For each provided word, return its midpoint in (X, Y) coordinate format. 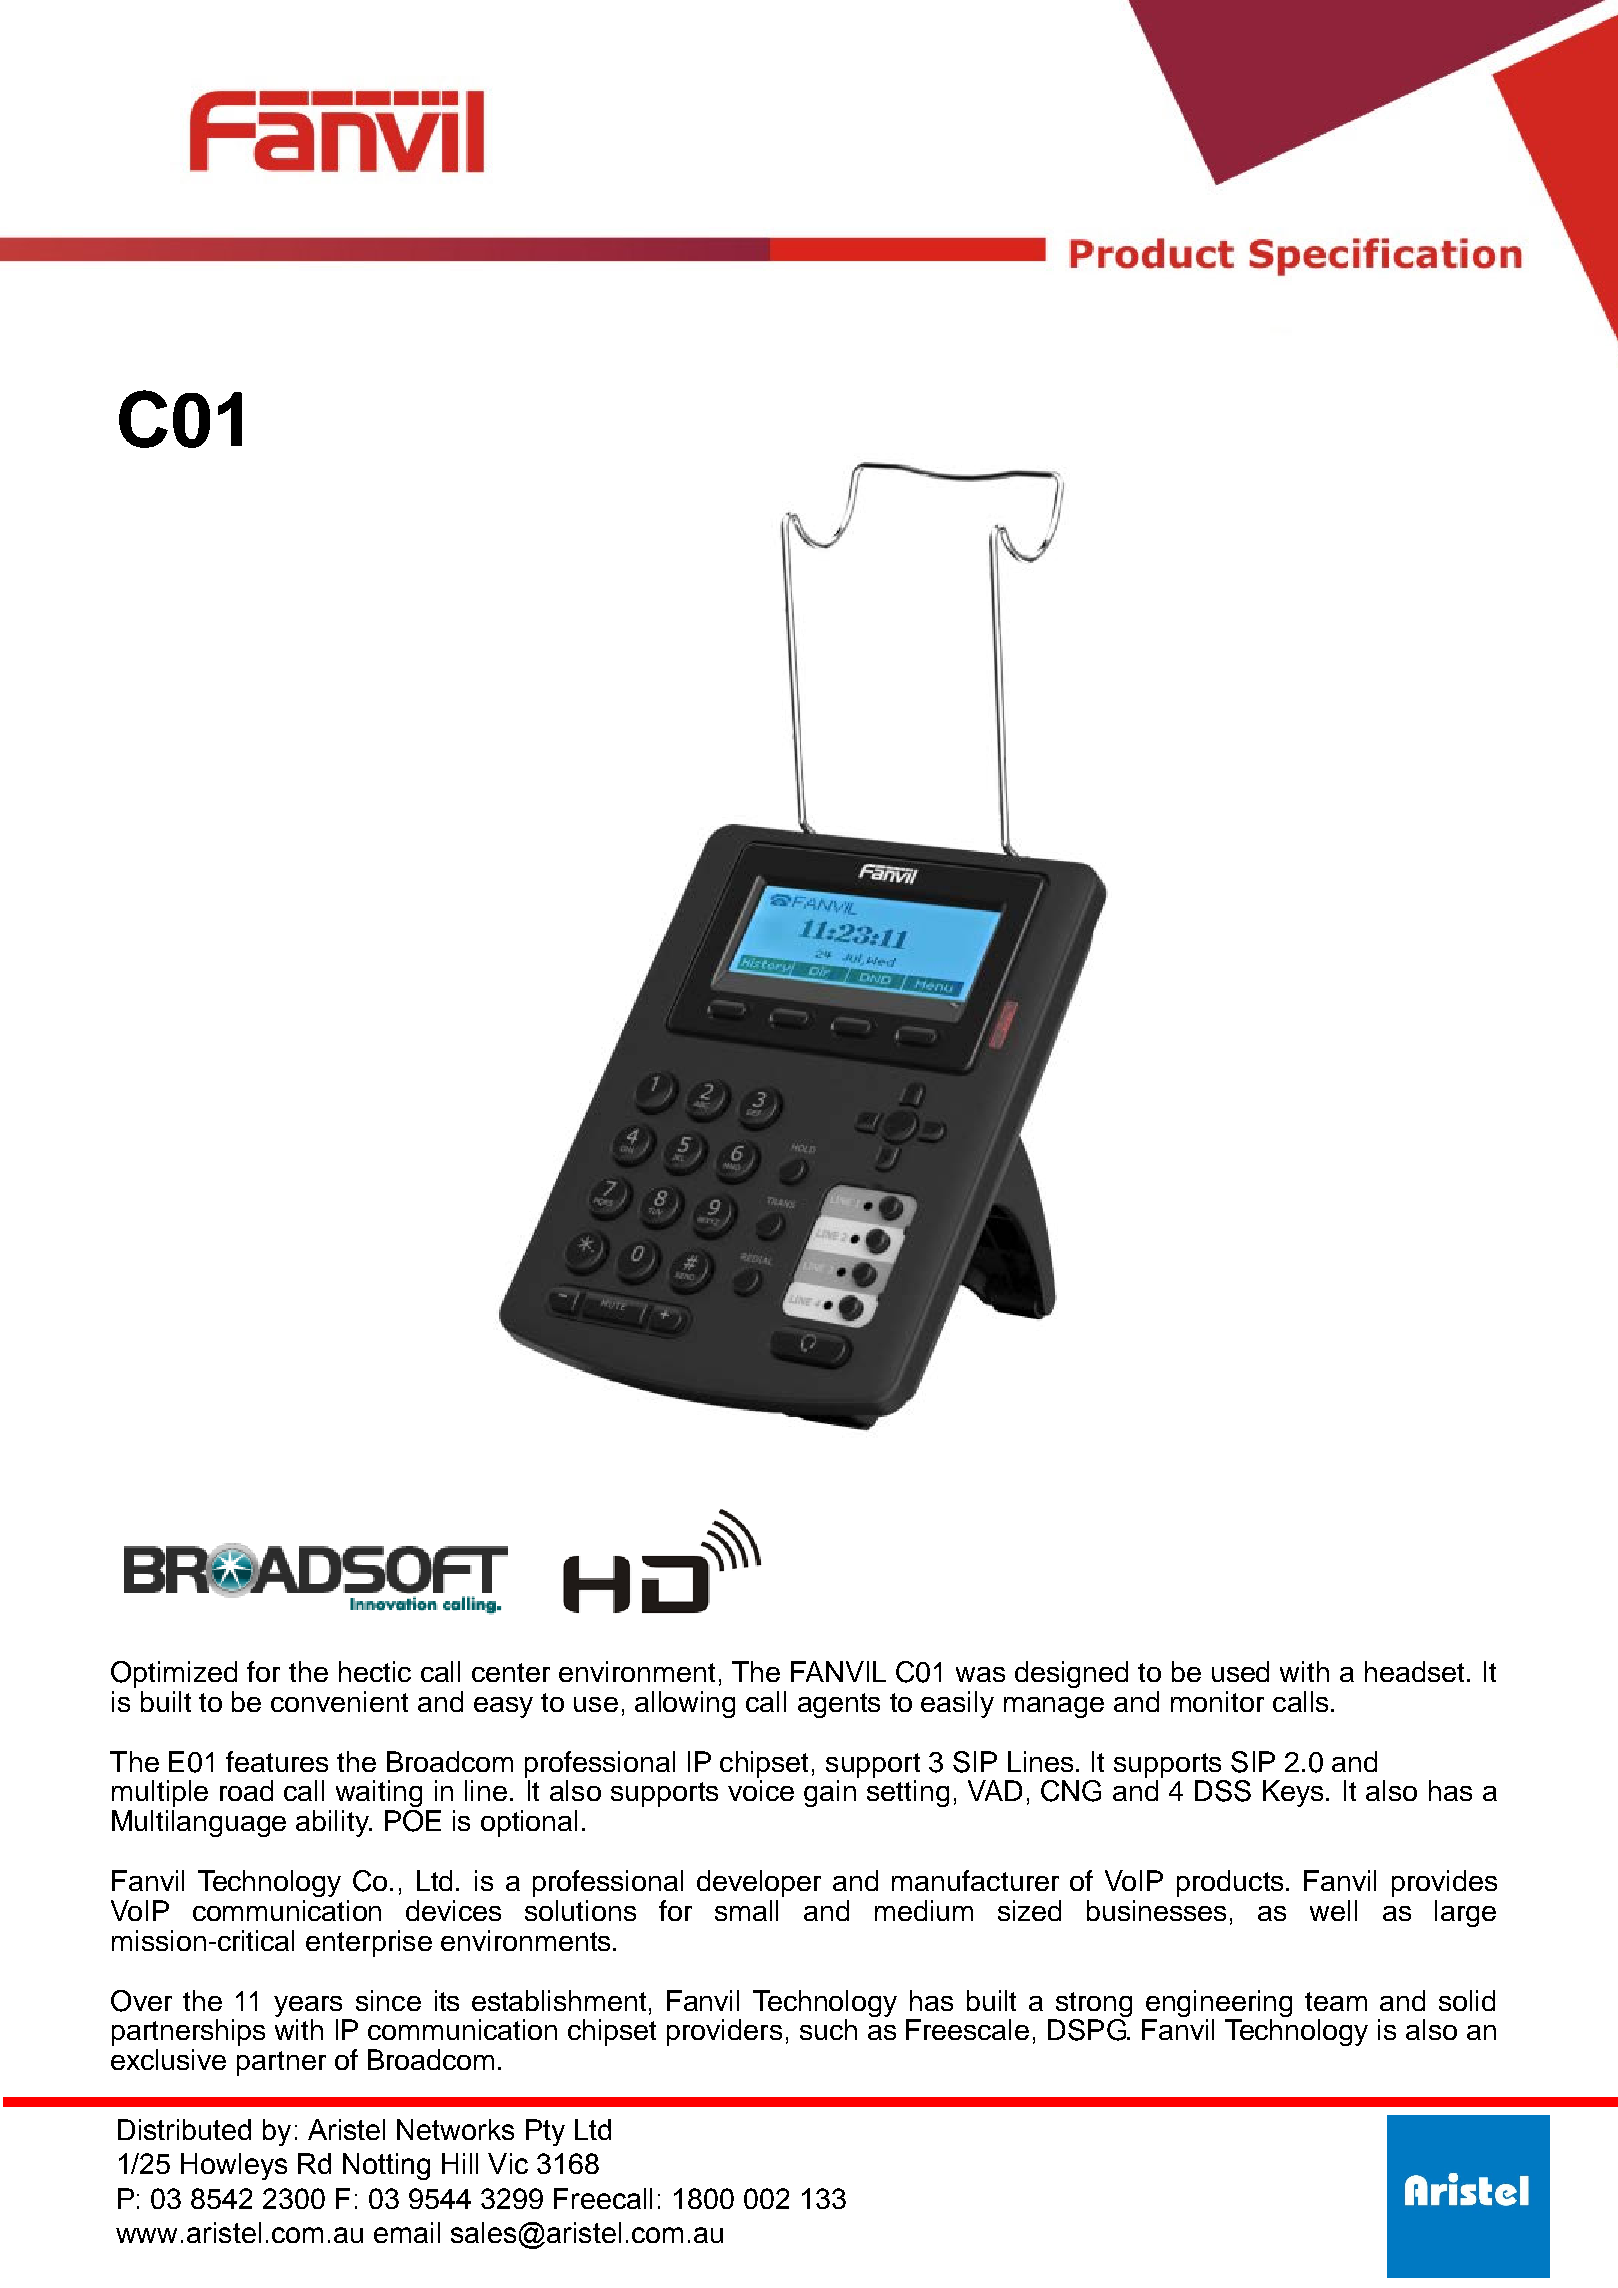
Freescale (967, 2029)
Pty (545, 2132)
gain (830, 1793)
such (828, 2029)
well (1333, 1910)
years (308, 2006)
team (1336, 2001)
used (1240, 1671)
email (407, 2232)
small (746, 1910)
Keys (1293, 1793)
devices (453, 1910)
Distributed (184, 2129)
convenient (339, 1701)
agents (839, 1705)
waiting (379, 1793)
